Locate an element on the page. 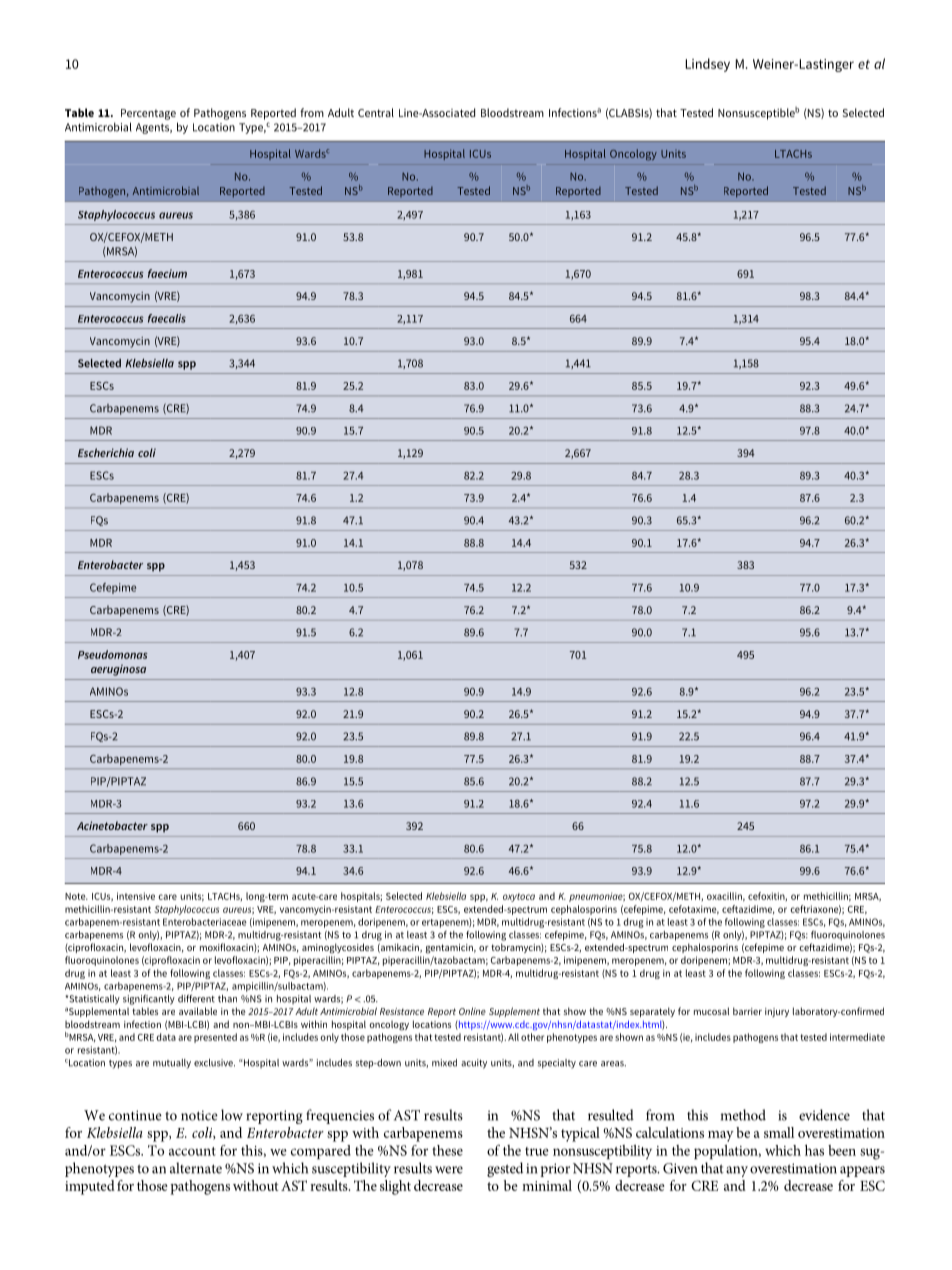 This image has height=1270, width=952. Percentage is located at coordinates (148, 114).
